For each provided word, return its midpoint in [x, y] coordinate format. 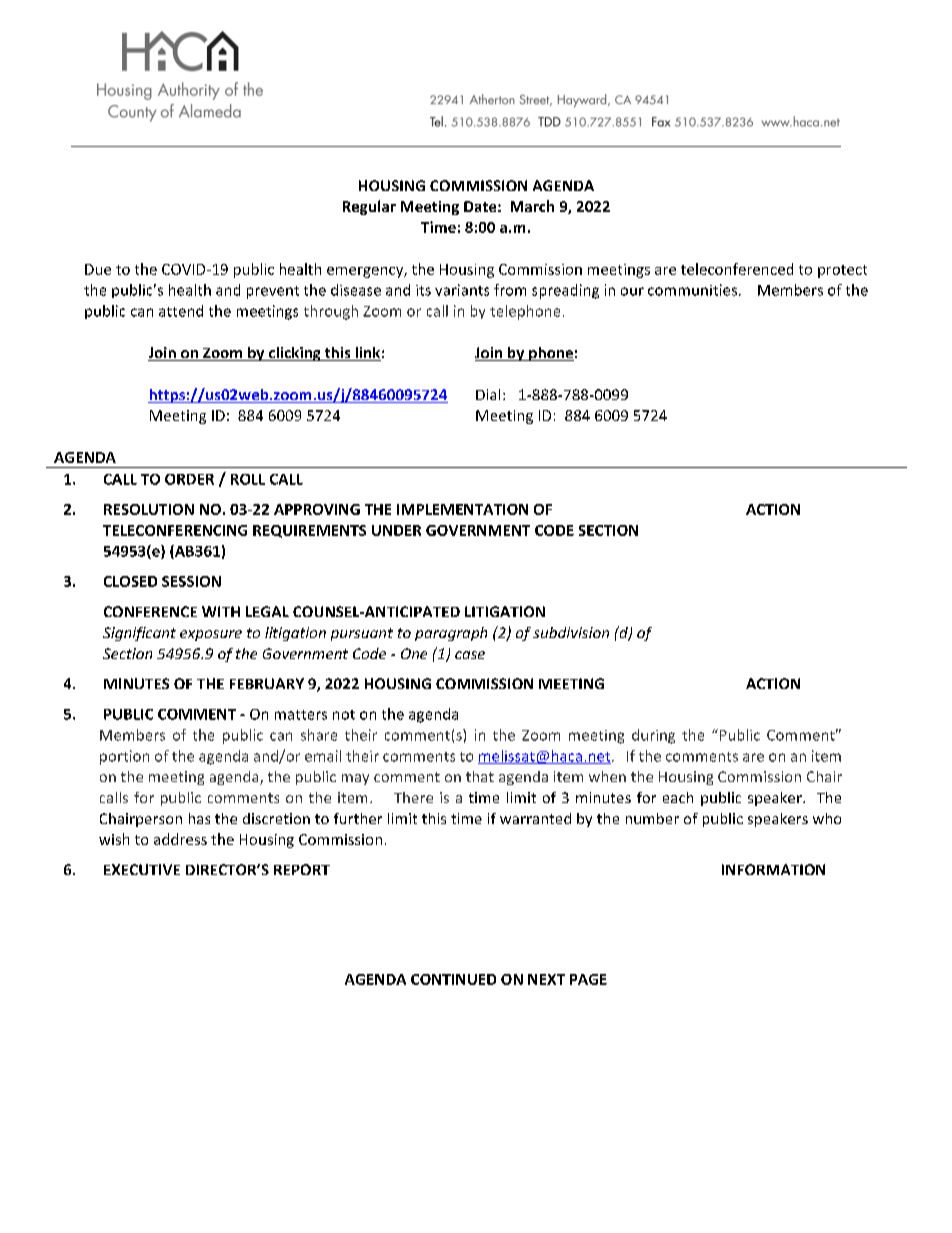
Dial [488, 394]
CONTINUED [453, 979]
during [653, 736]
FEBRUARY [267, 683]
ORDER [189, 479]
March [532, 206]
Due [98, 269]
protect [842, 271]
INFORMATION [773, 869]
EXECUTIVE [142, 869]
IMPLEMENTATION [462, 509]
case [470, 655]
